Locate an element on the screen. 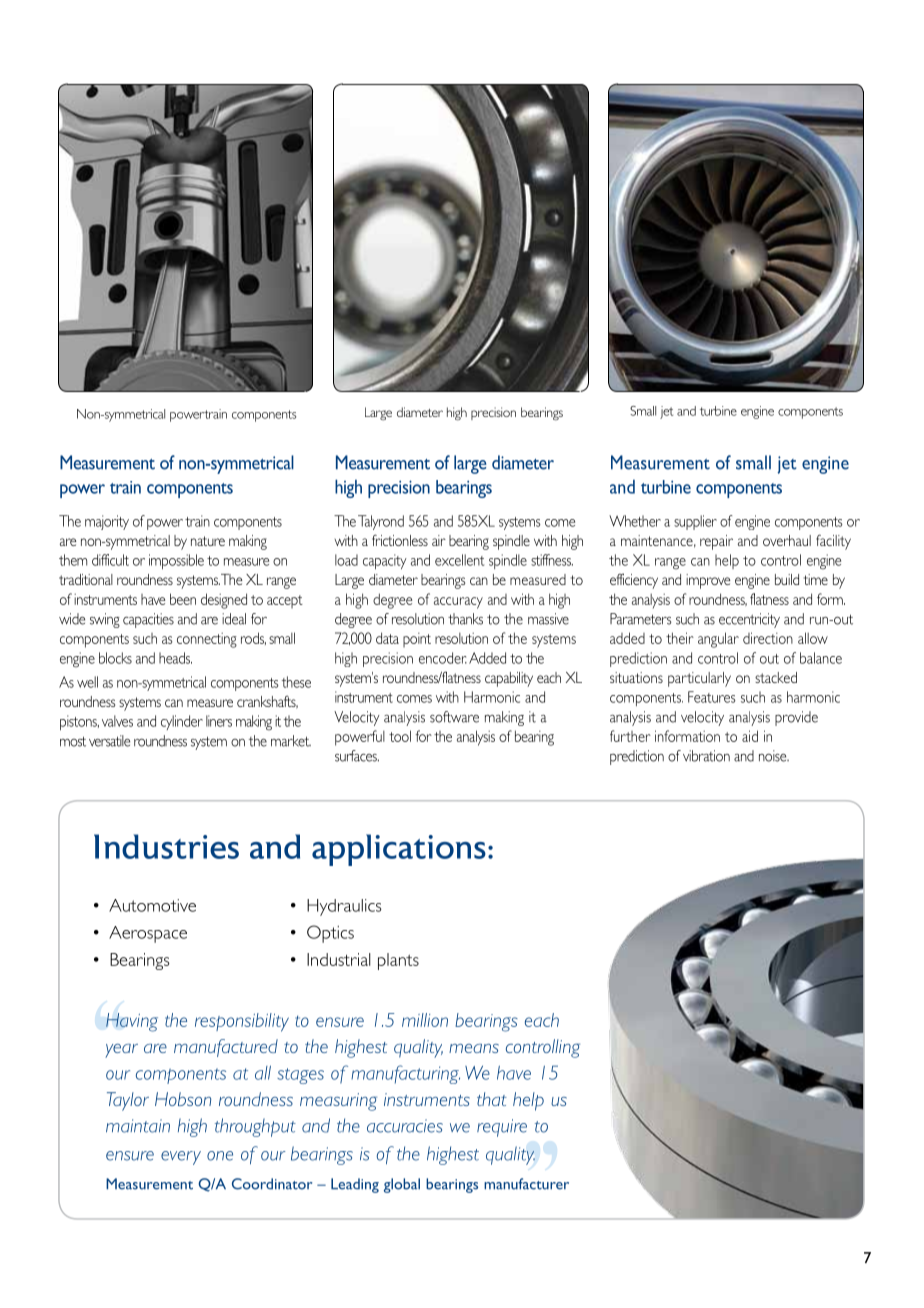  aid is located at coordinates (750, 736).
